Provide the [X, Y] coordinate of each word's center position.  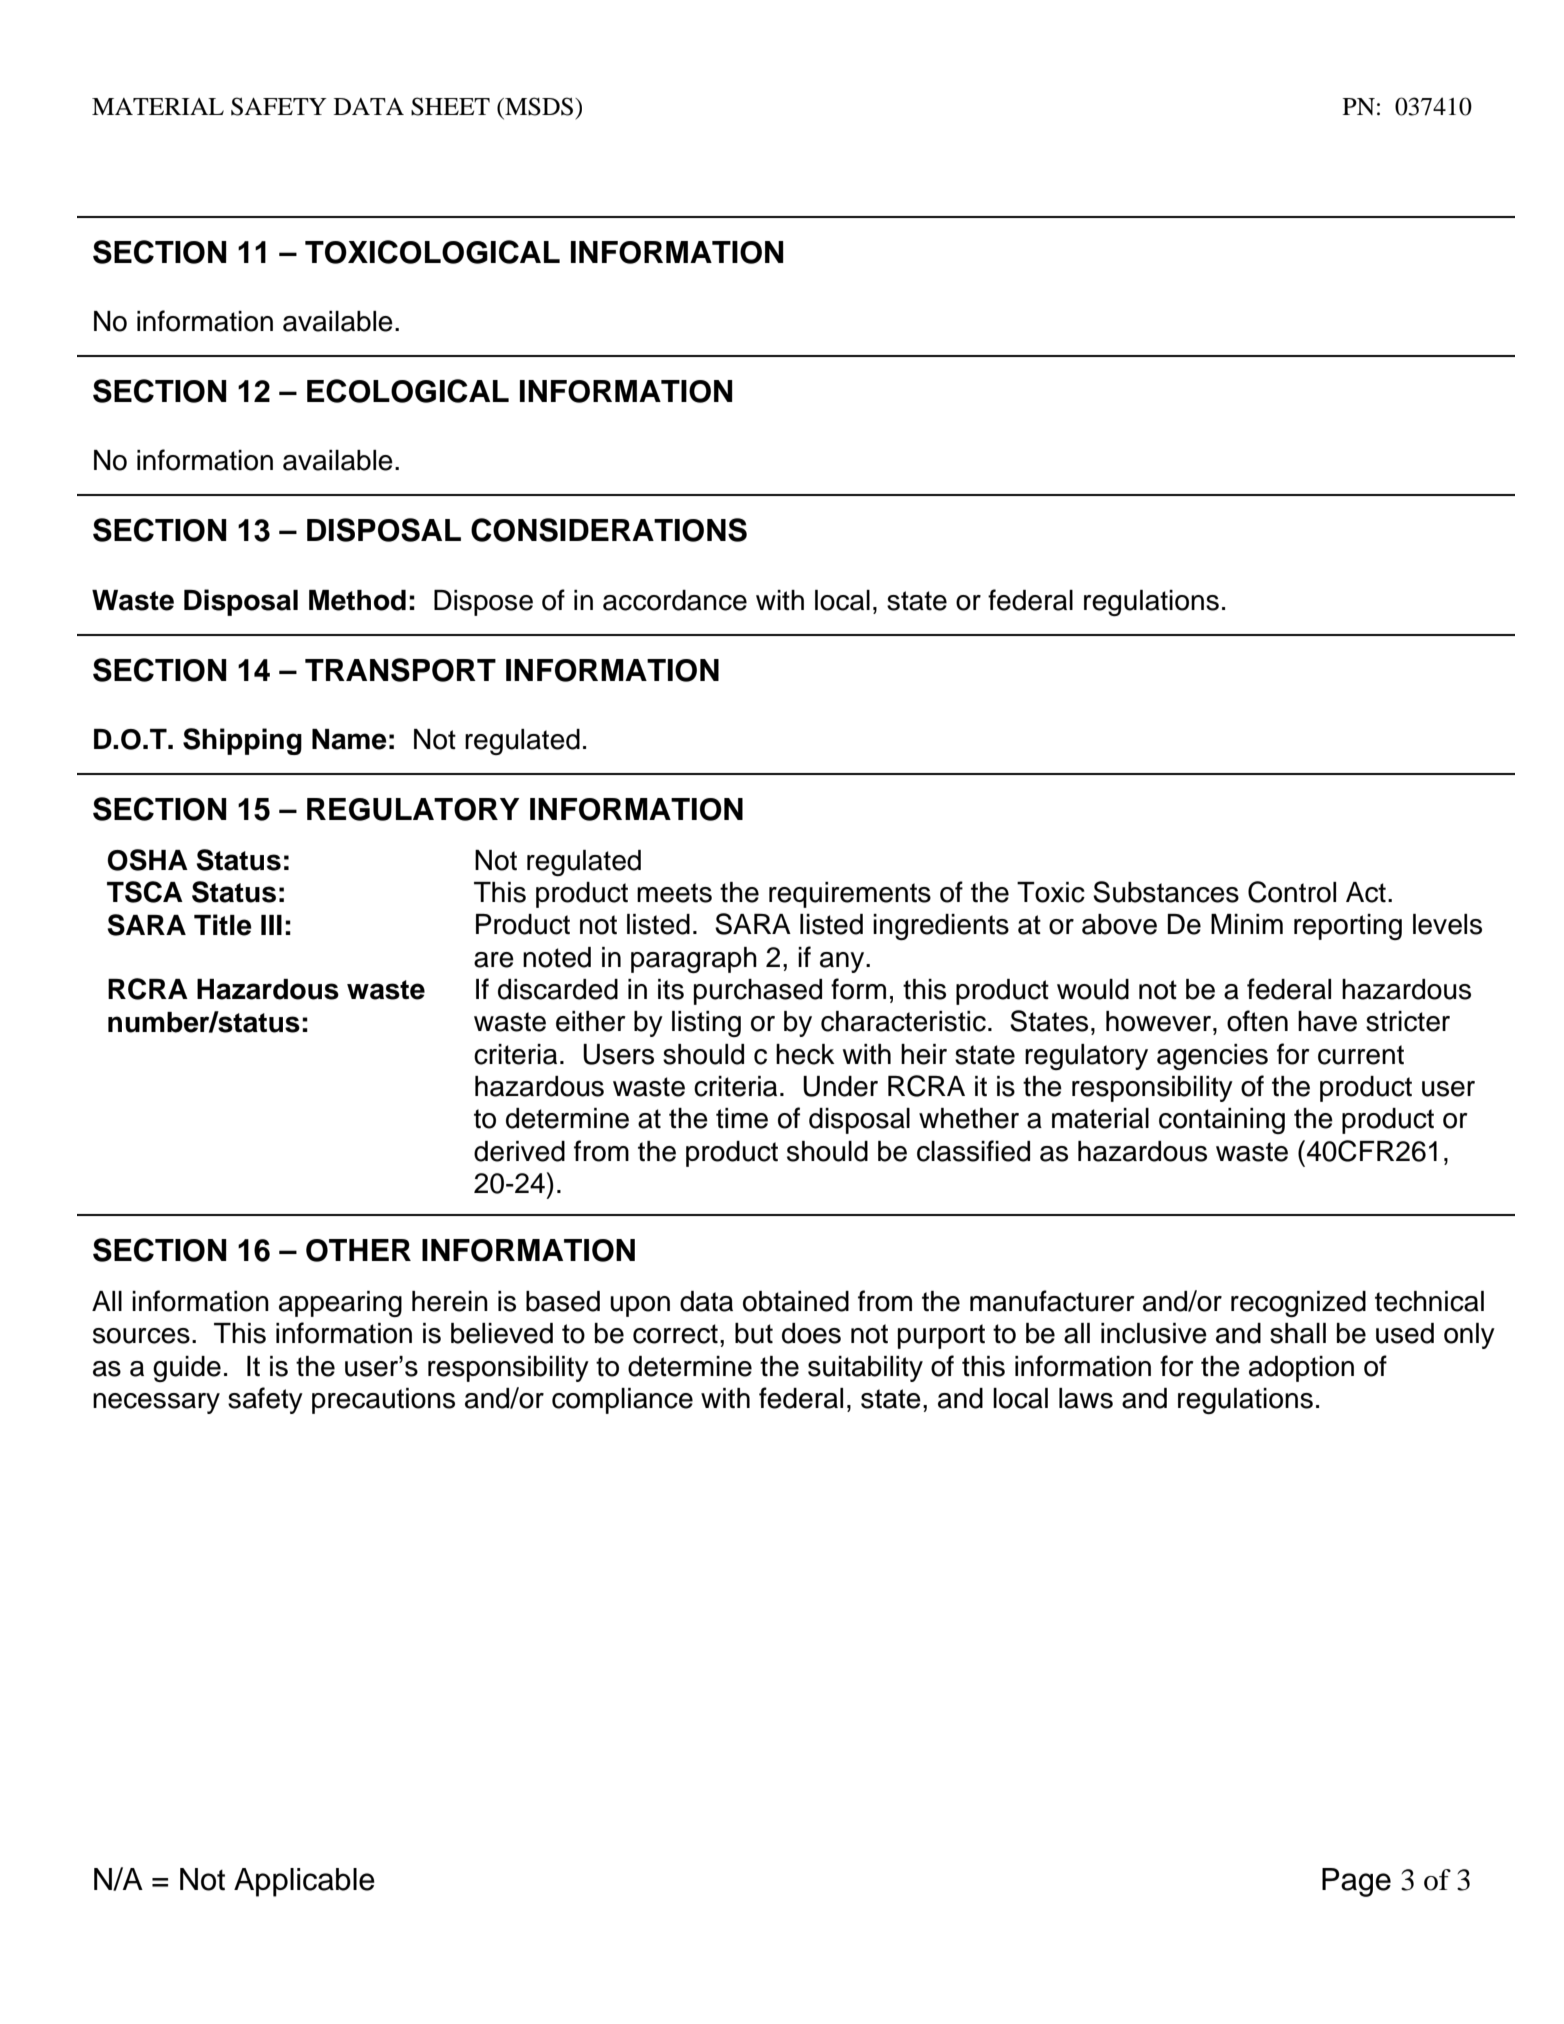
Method [357, 600]
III [271, 925]
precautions [383, 1401]
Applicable [304, 1882]
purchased [758, 992]
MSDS [539, 106]
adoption [1301, 1369]
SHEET [450, 106]
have [1327, 1021]
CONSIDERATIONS [609, 530]
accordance [675, 600]
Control [1292, 892]
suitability [865, 1369]
